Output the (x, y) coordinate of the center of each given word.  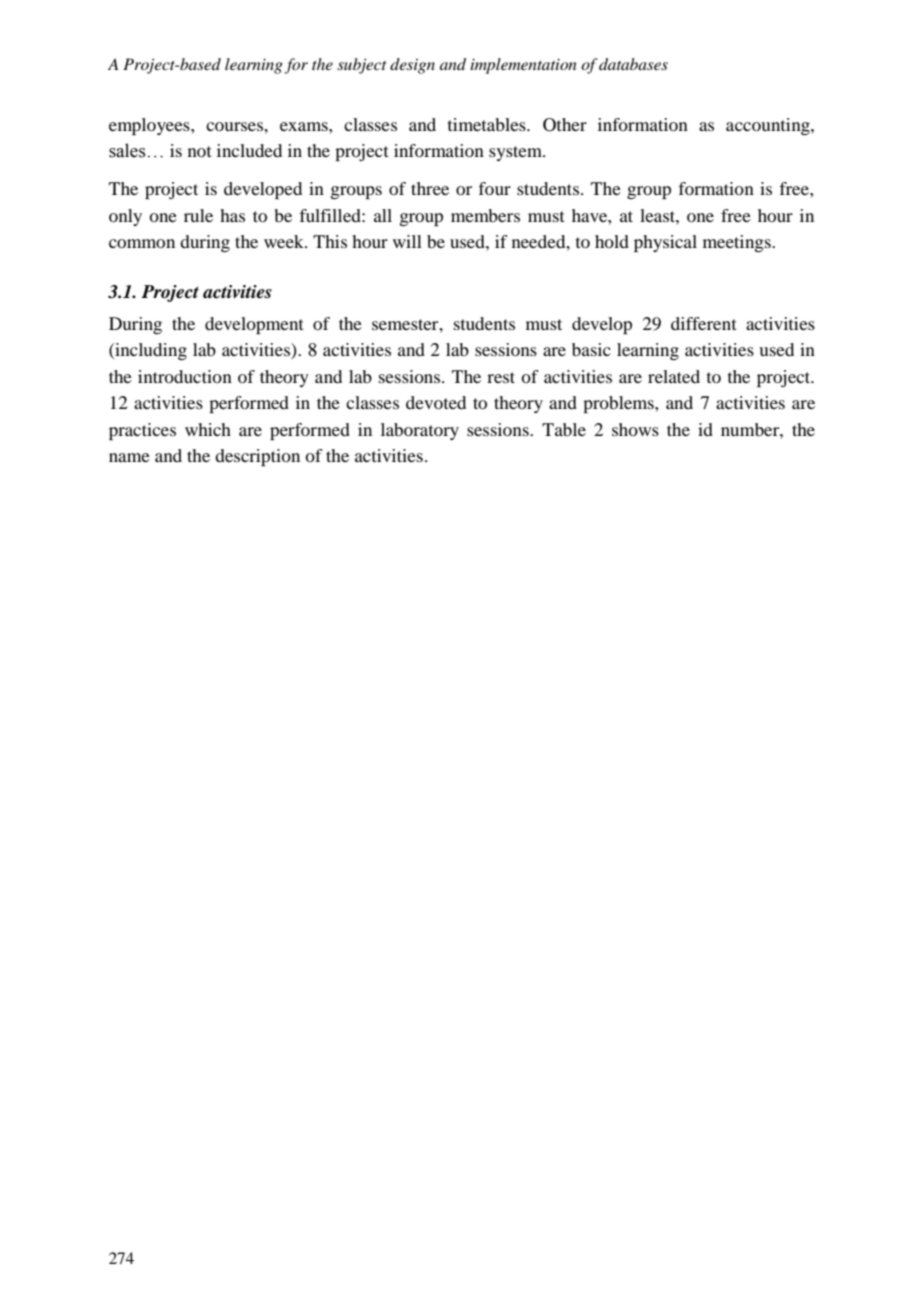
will (407, 241)
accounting (769, 126)
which (208, 429)
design (412, 66)
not (200, 151)
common (142, 243)
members (485, 215)
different (704, 323)
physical (665, 243)
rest (501, 377)
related (674, 376)
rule (198, 215)
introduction (185, 376)
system (516, 153)
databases (633, 64)
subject (361, 66)
